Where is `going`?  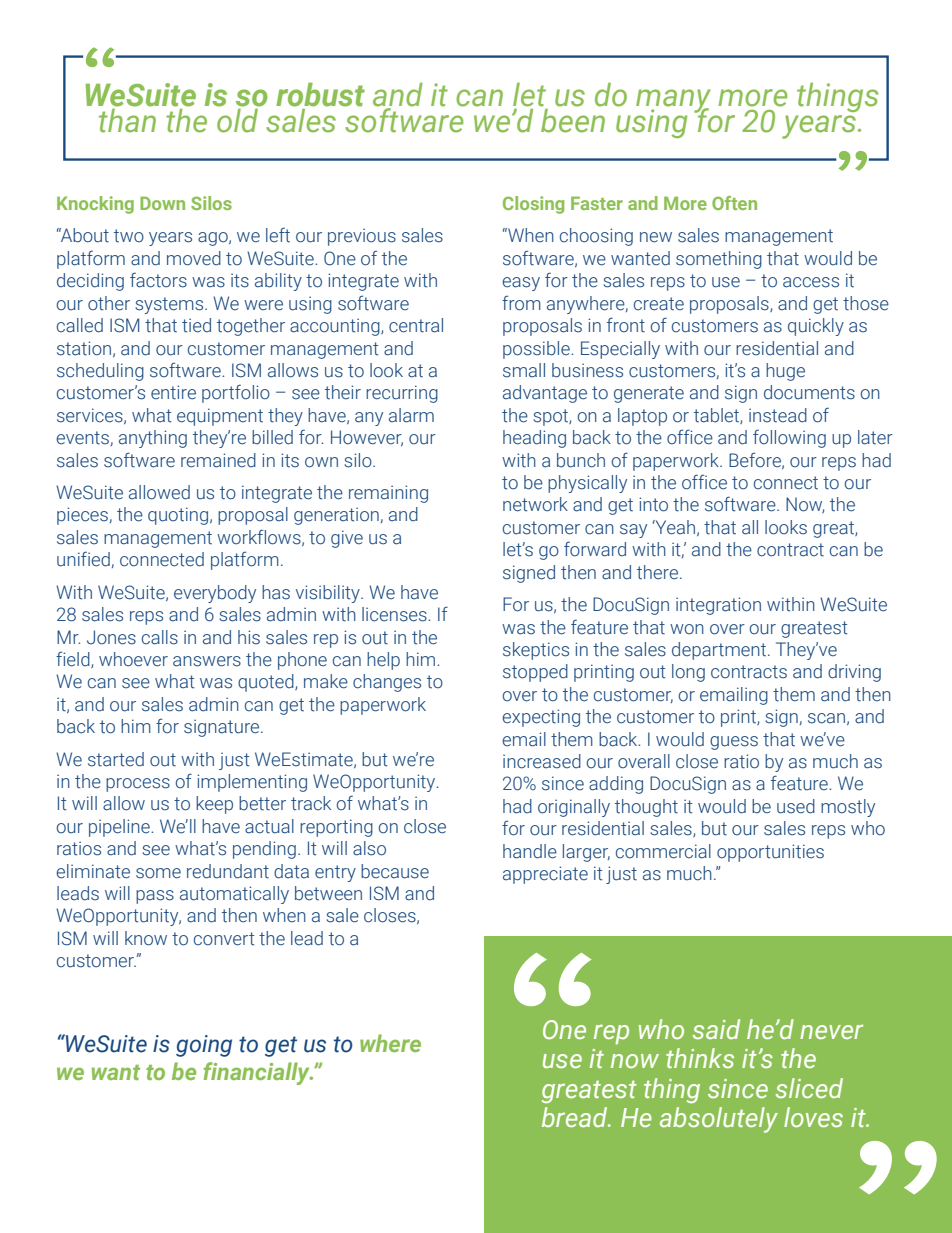 going is located at coordinates (204, 1046).
